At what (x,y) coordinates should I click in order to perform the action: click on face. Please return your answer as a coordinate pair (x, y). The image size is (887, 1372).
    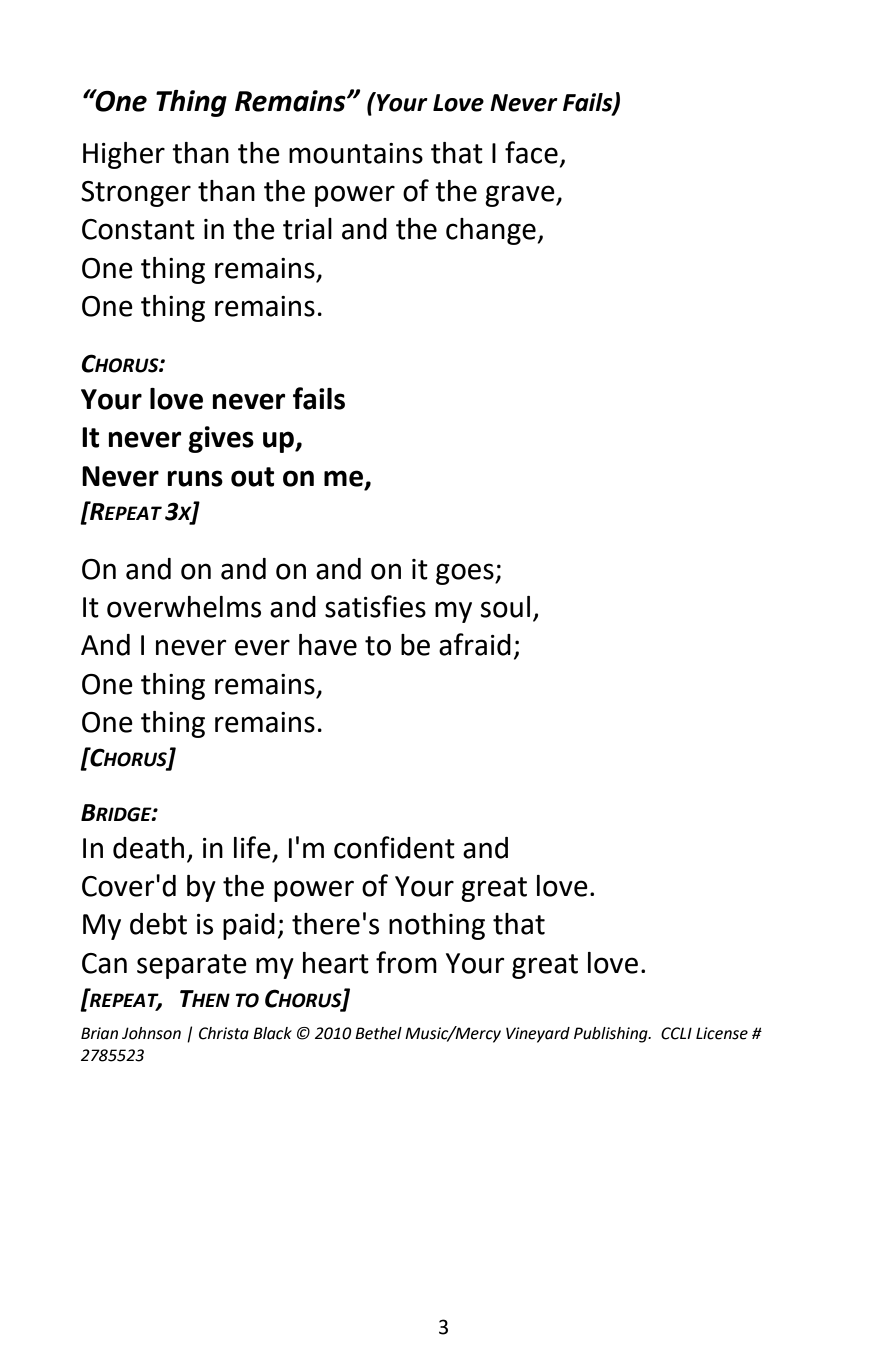
    Looking at the image, I should click on (531, 152).
